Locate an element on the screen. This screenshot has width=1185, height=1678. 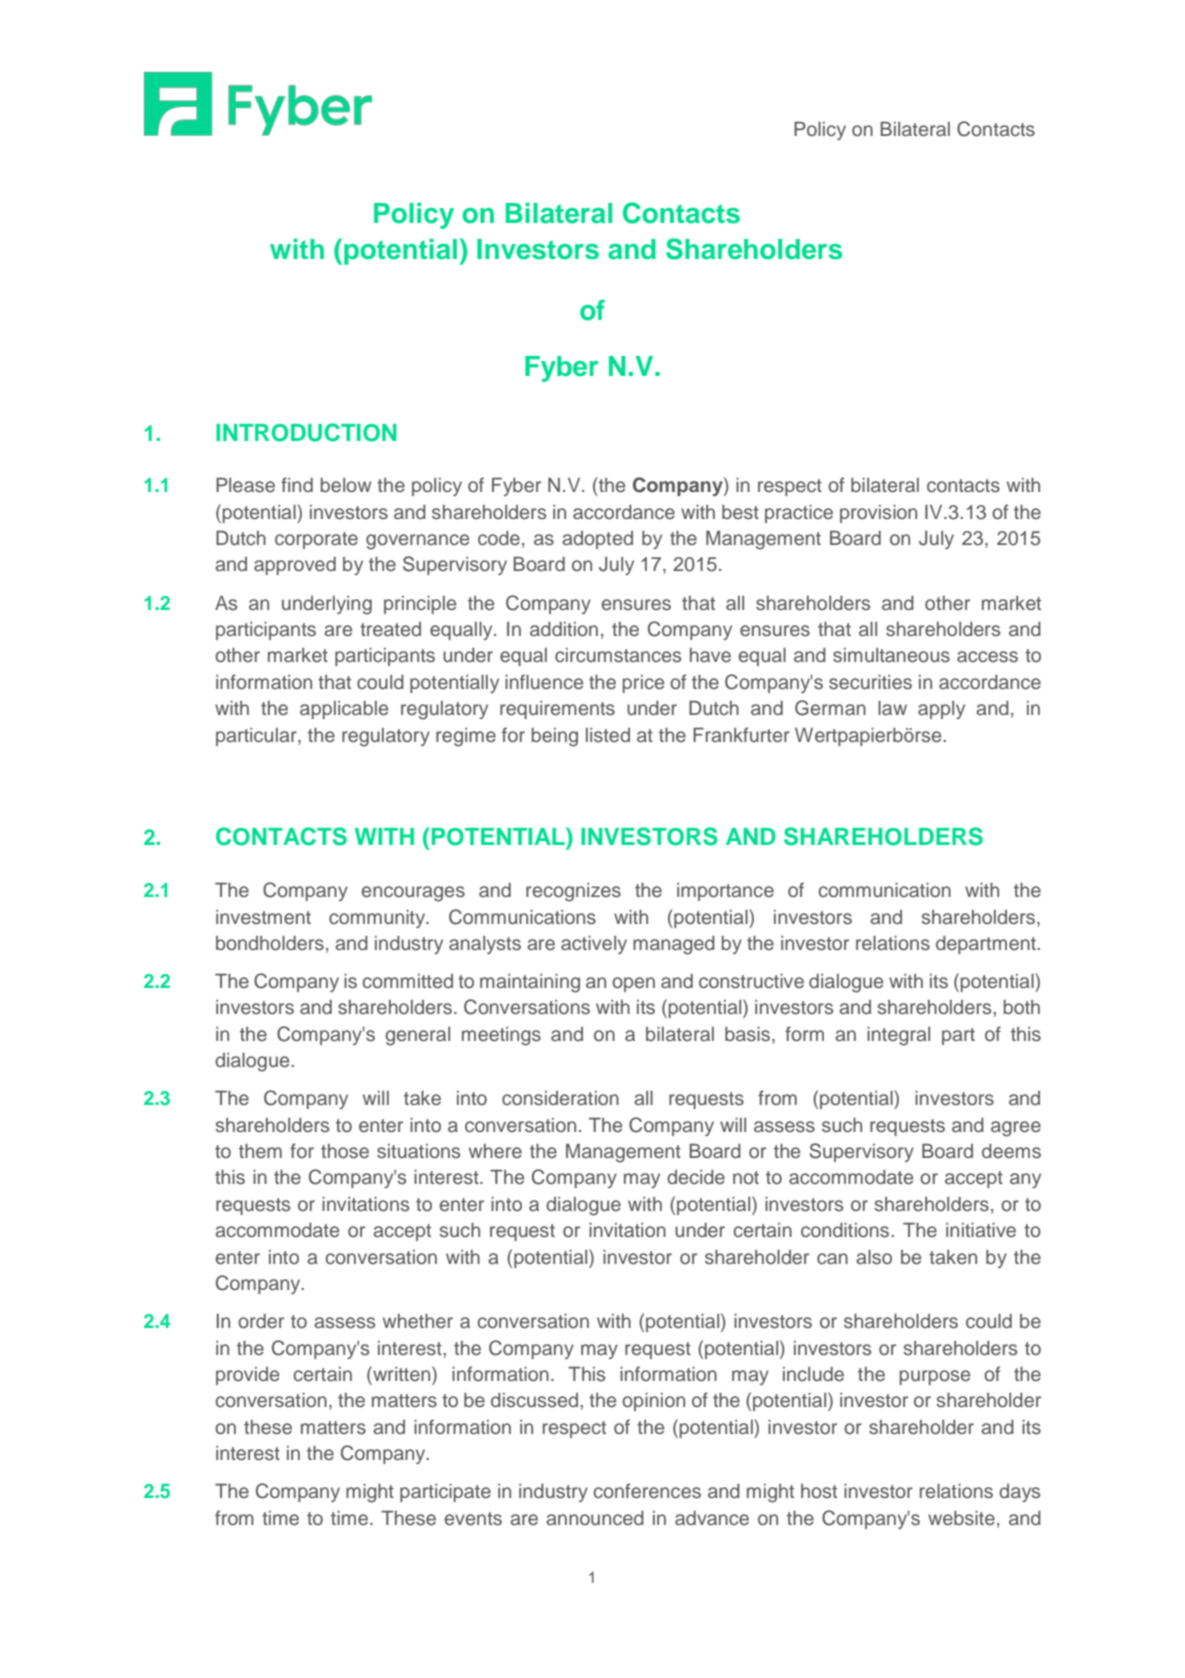
website is located at coordinates (961, 1518).
